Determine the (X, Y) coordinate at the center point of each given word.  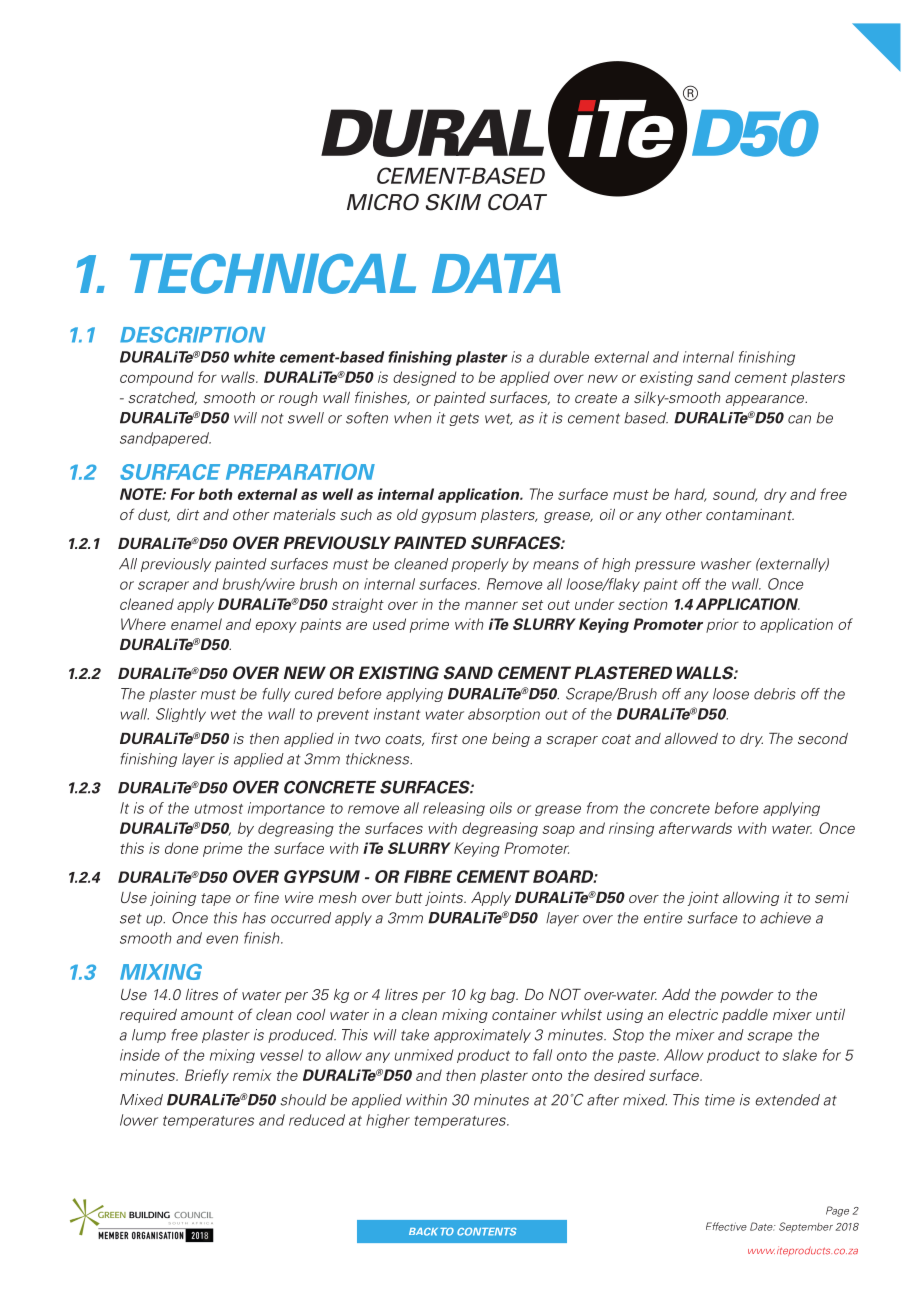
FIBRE (428, 876)
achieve (785, 918)
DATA (496, 273)
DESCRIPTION (192, 334)
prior (722, 625)
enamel (196, 624)
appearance (766, 400)
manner (491, 605)
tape (216, 899)
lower (139, 1120)
